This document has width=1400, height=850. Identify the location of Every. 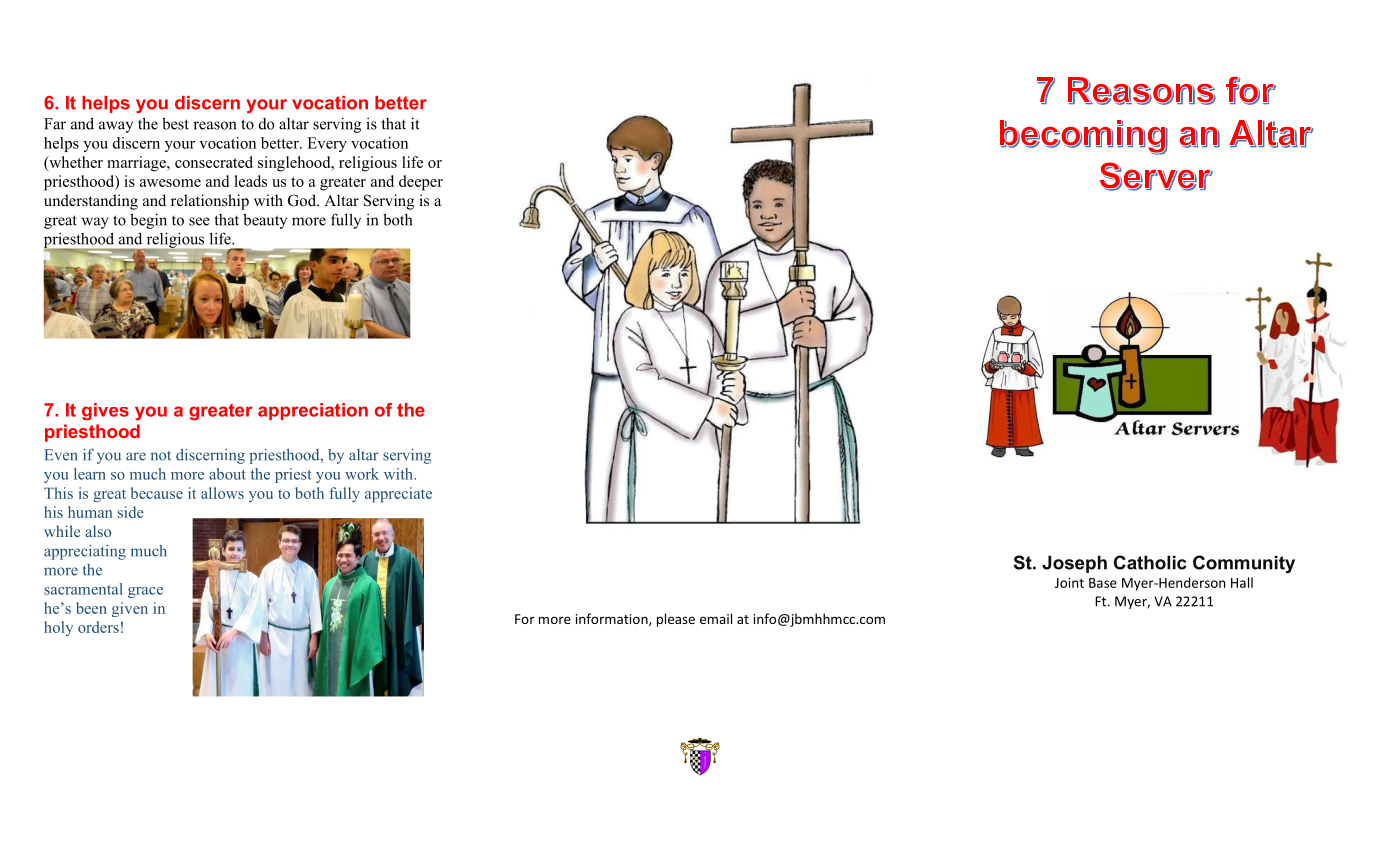
(327, 144).
